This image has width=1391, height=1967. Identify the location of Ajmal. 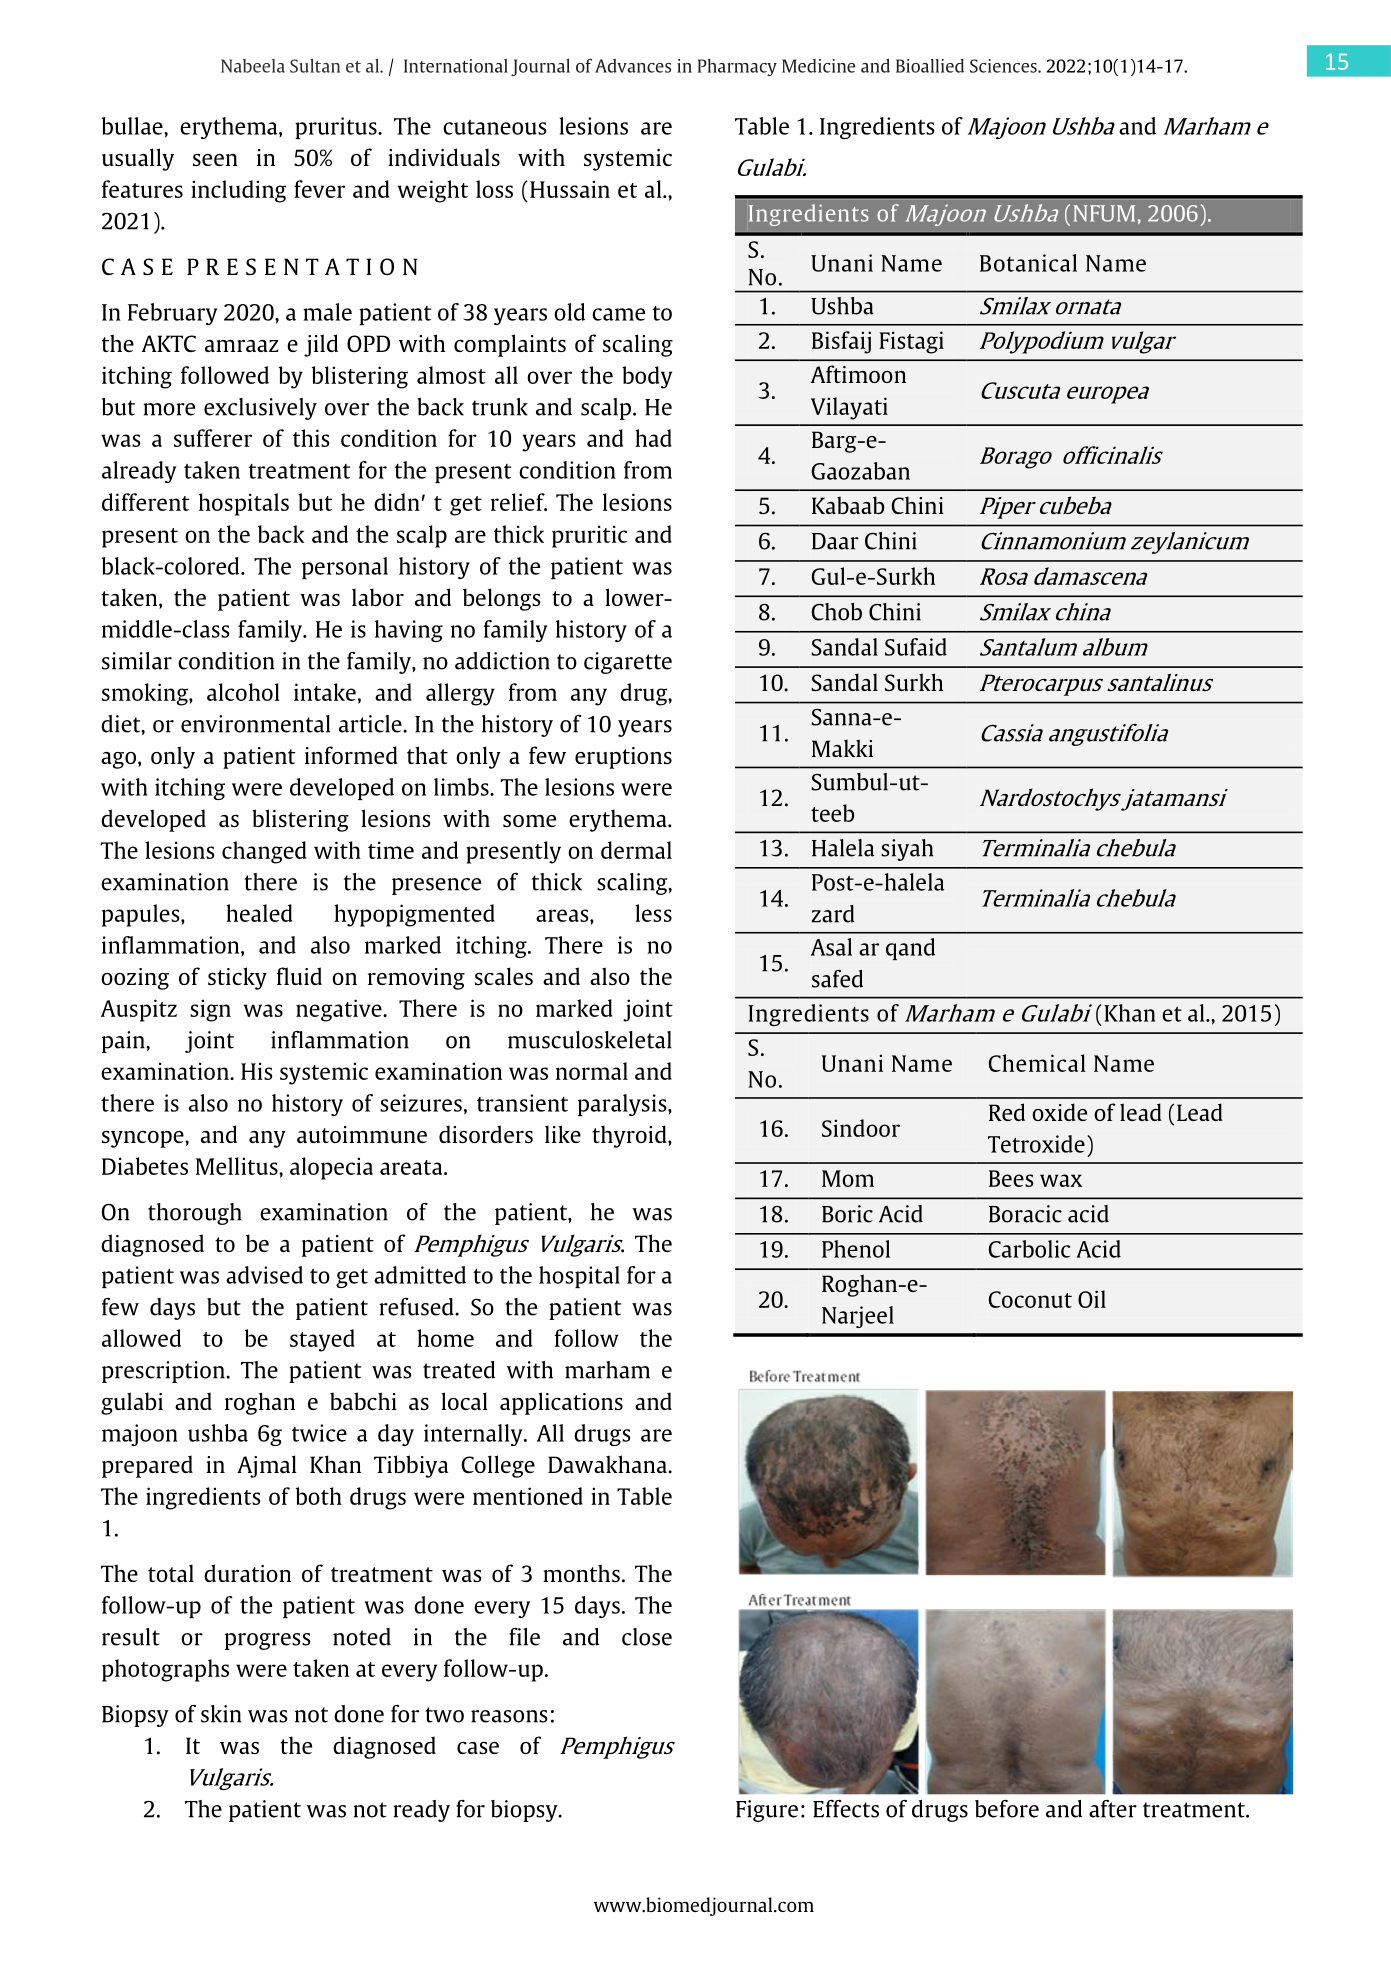
(267, 1466).
